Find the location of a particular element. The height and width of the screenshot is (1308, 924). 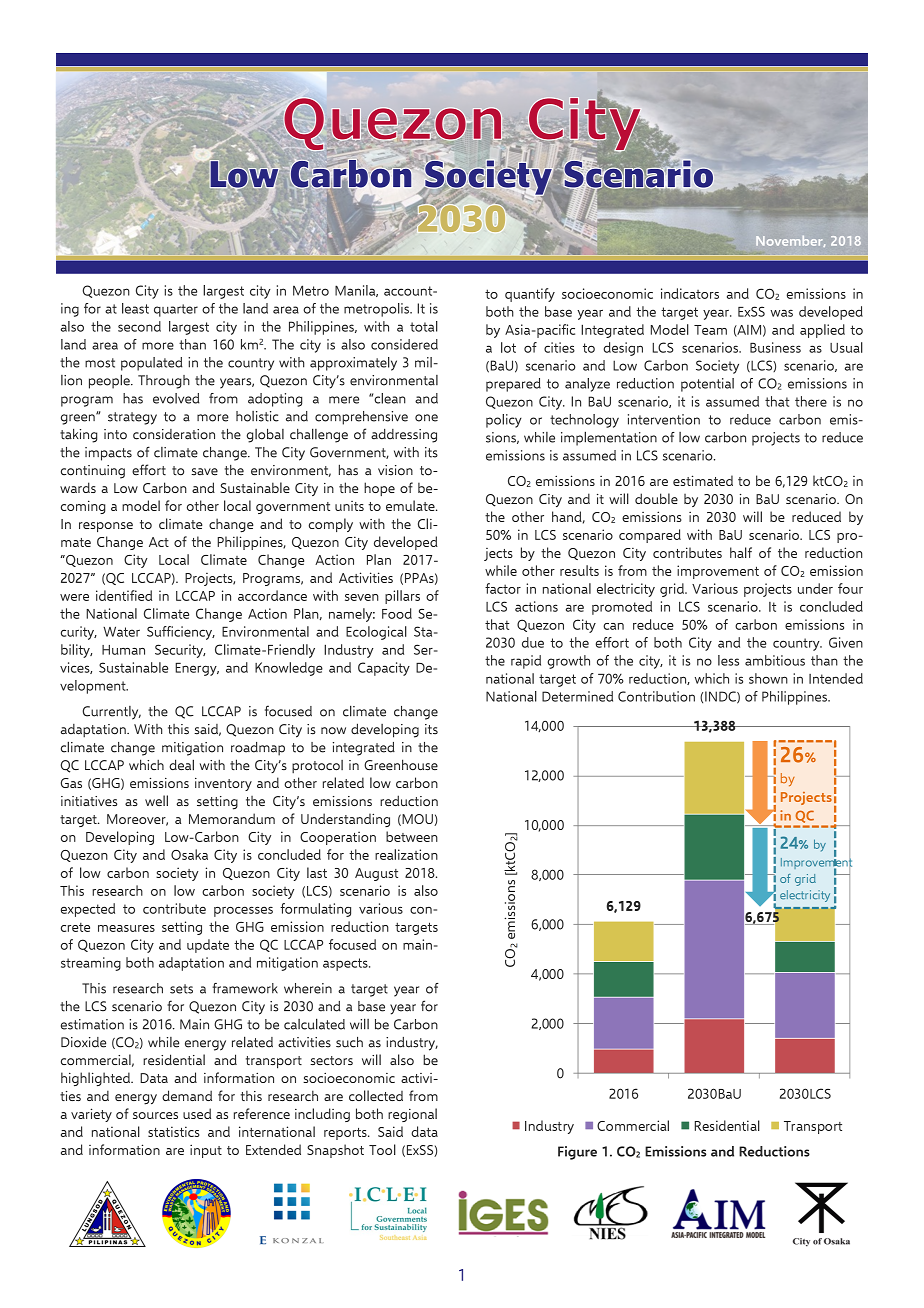

quarter is located at coordinates (176, 310).
